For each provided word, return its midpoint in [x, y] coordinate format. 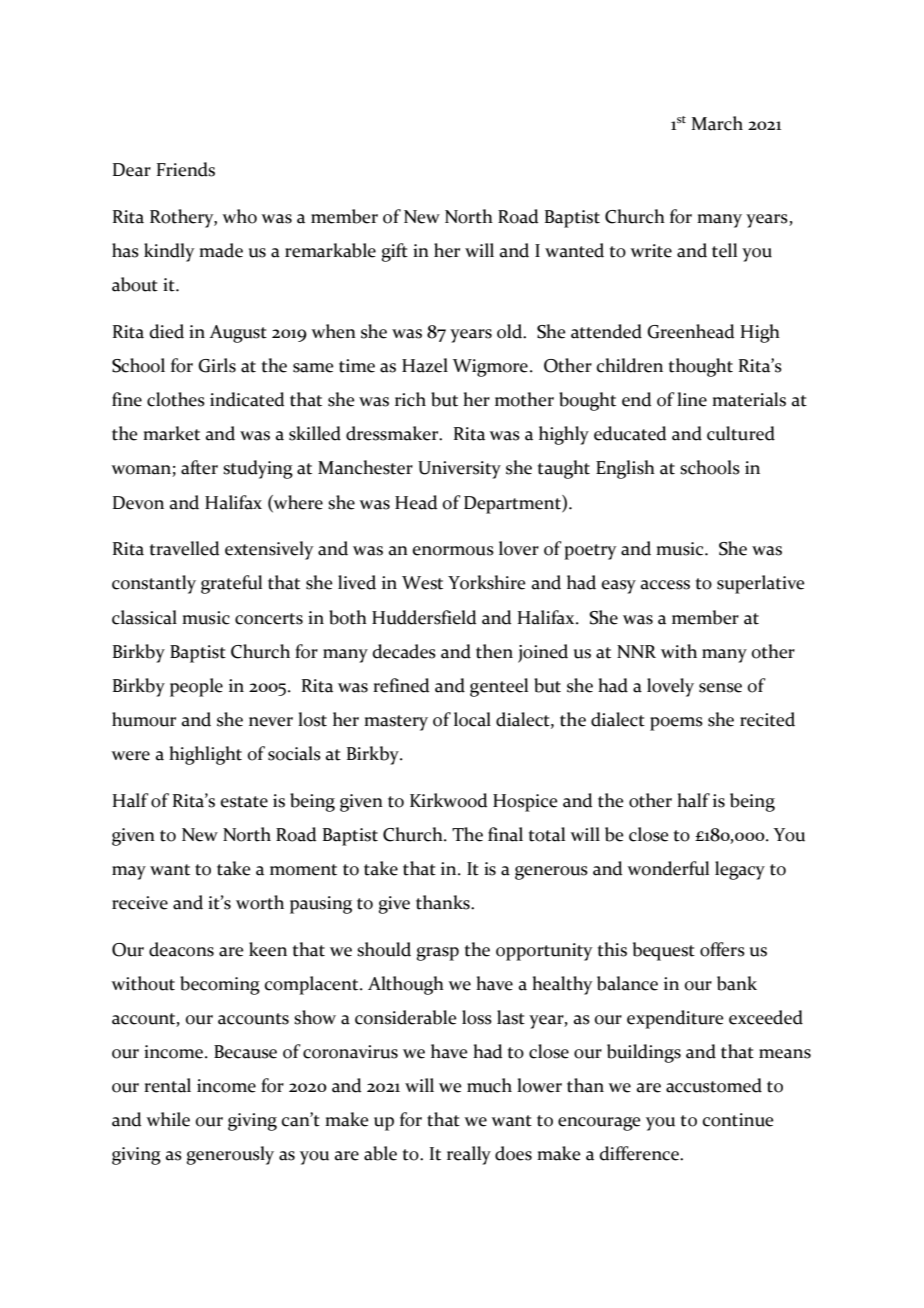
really [469, 1155]
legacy [740, 870]
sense [720, 688]
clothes [176, 399]
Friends [186, 169]
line [692, 399]
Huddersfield [424, 617]
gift [395, 252]
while [168, 1119]
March [717, 123]
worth [260, 902]
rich [410, 399]
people [196, 687]
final [505, 834]
